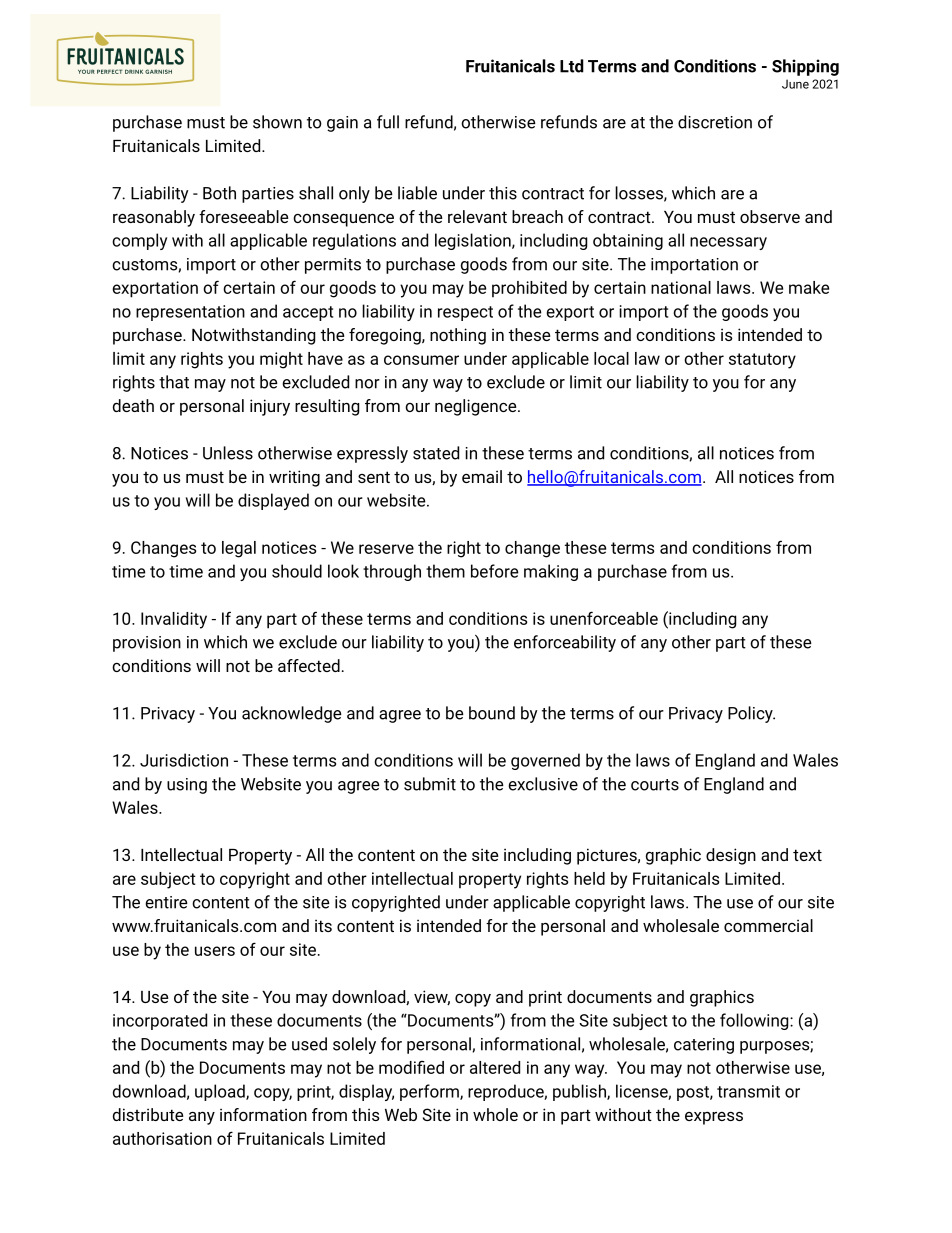  What do you see at coordinates (221, 1092) in the screenshot?
I see `upload` at bounding box center [221, 1092].
